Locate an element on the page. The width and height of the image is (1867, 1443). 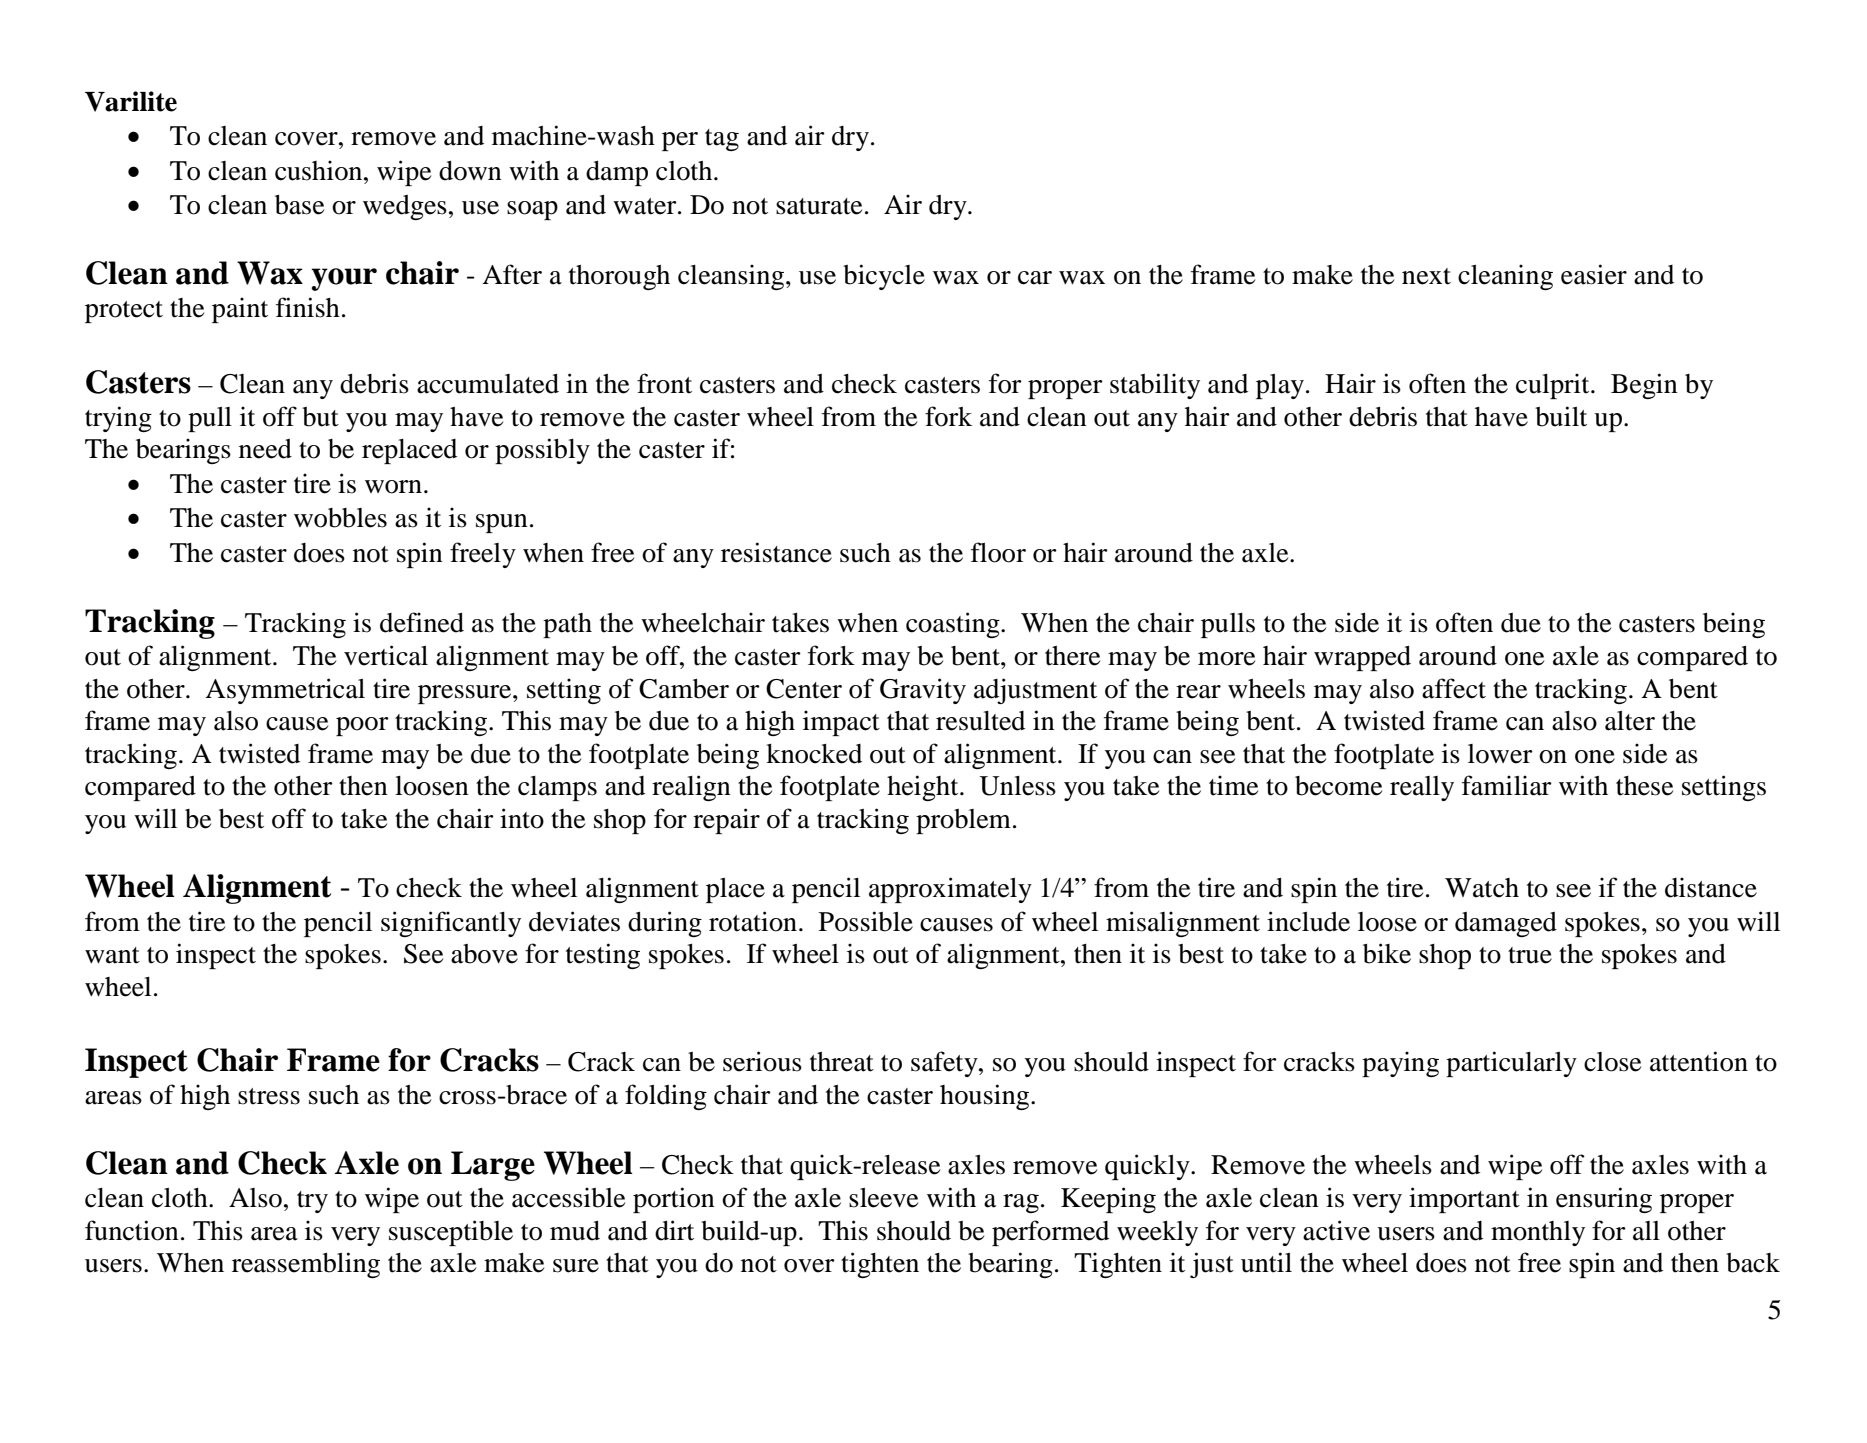
Asymmetrical is located at coordinates (285, 691).
